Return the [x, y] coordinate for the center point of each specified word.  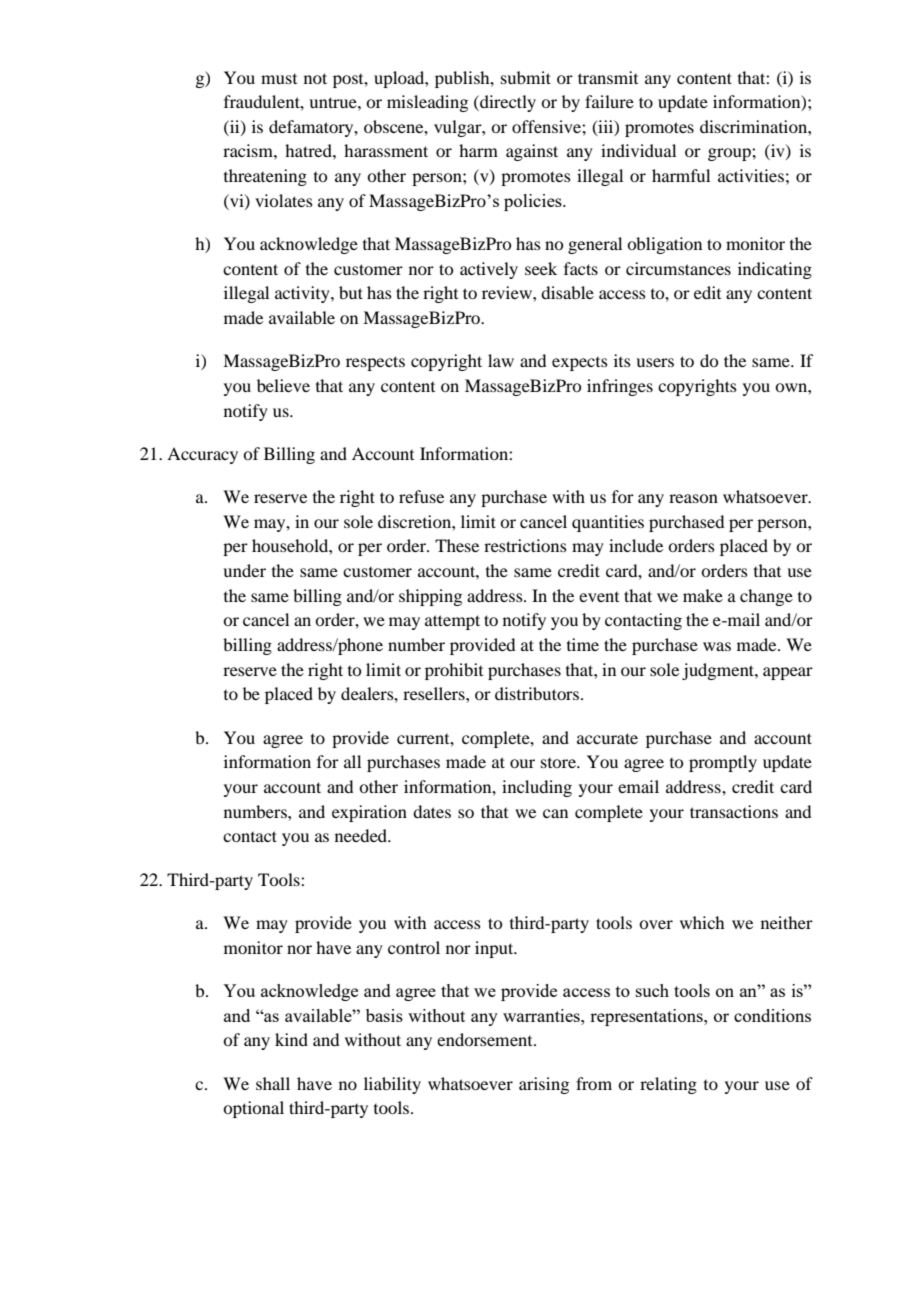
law [501, 360]
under [244, 570]
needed [362, 835]
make [703, 595]
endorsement [486, 1039]
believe [283, 385]
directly [507, 103]
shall [273, 1083]
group [730, 154]
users [655, 362]
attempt [452, 622]
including [537, 788]
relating [668, 1085]
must [279, 79]
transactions [734, 811]
